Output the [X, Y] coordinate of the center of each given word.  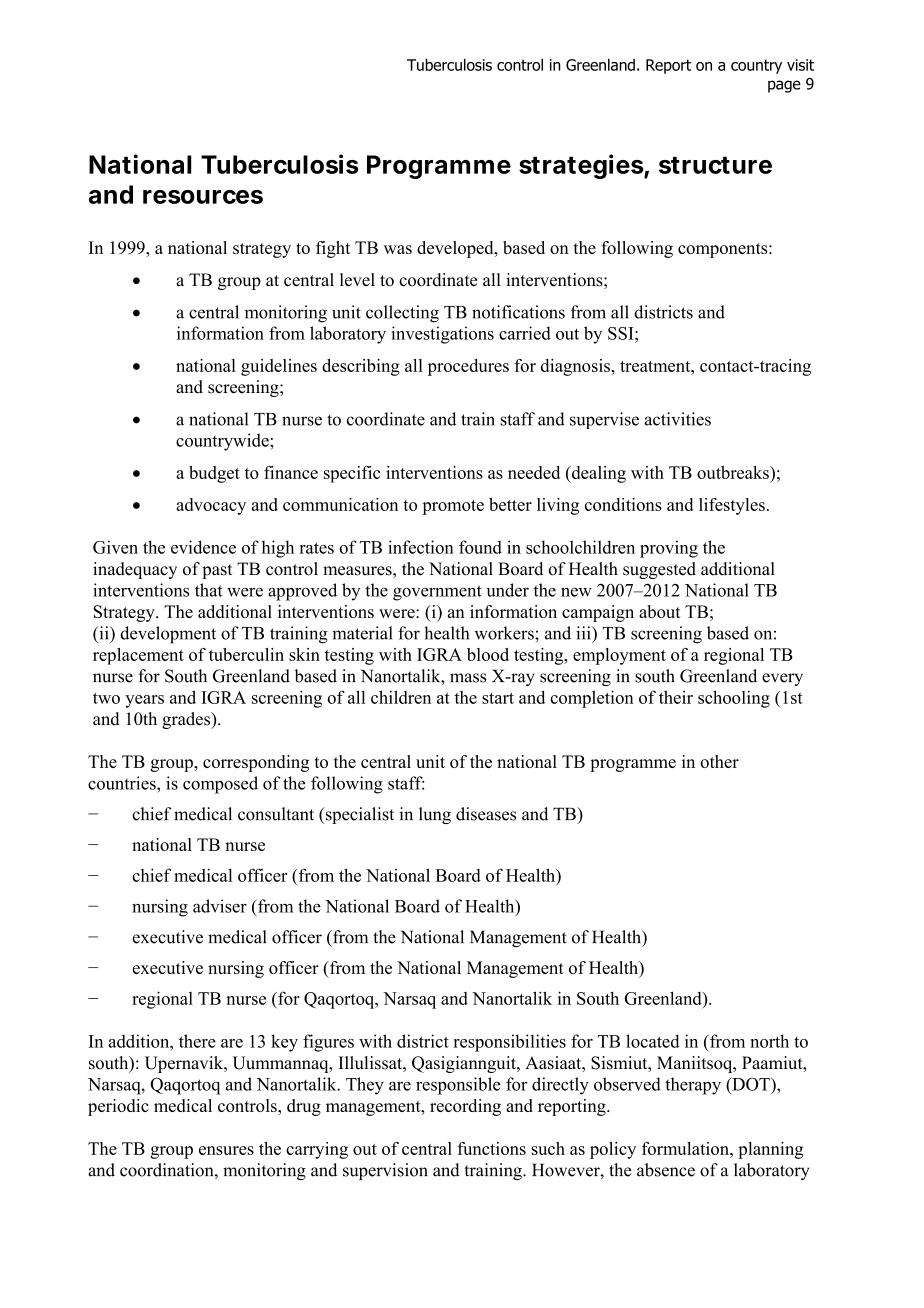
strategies [581, 166]
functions [491, 1148]
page [784, 86]
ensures [226, 1150]
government [437, 593]
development [168, 635]
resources [203, 197]
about [660, 611]
